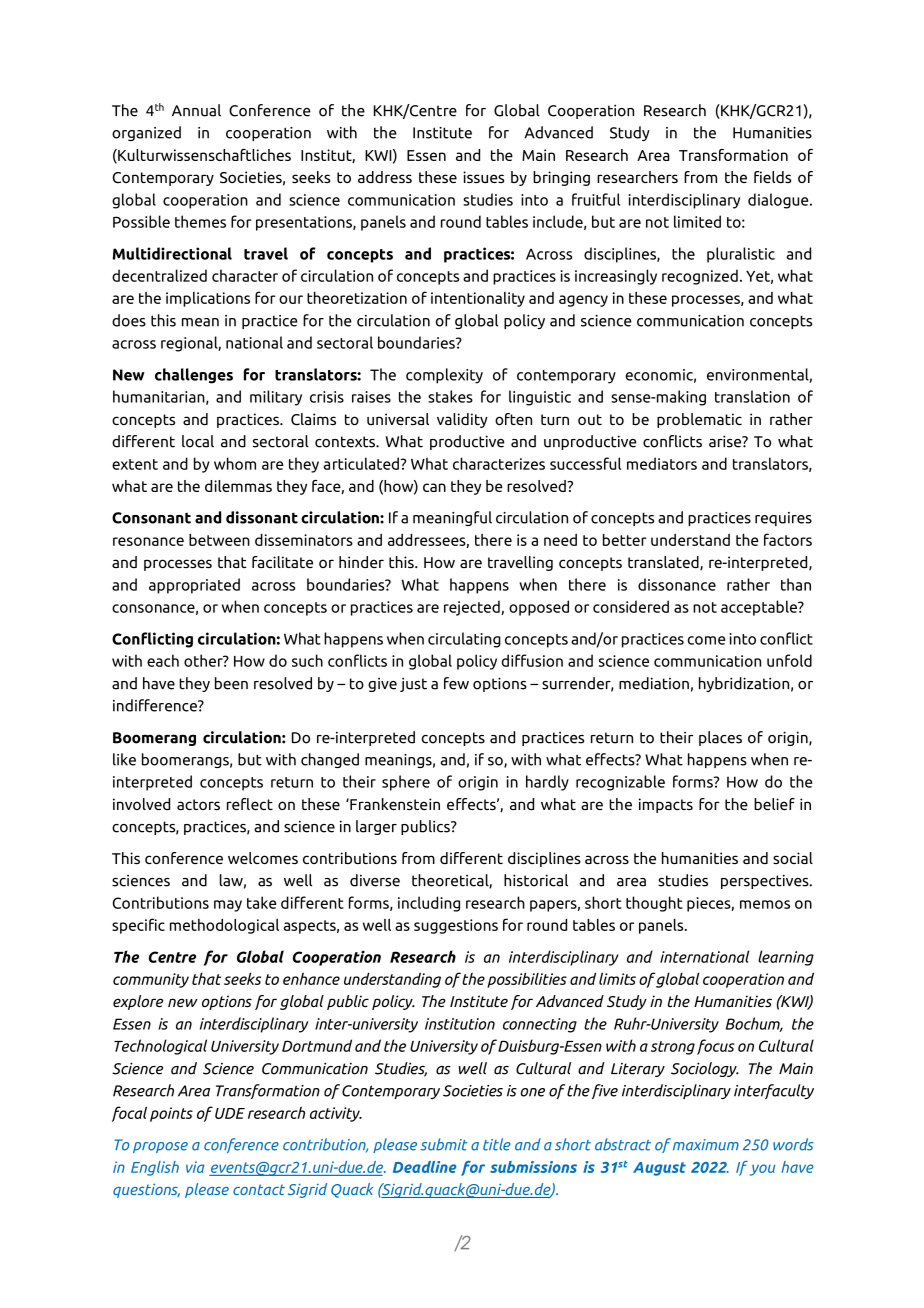  Describe the element at coordinates (662, 463) in the screenshot. I see `mediators` at that location.
